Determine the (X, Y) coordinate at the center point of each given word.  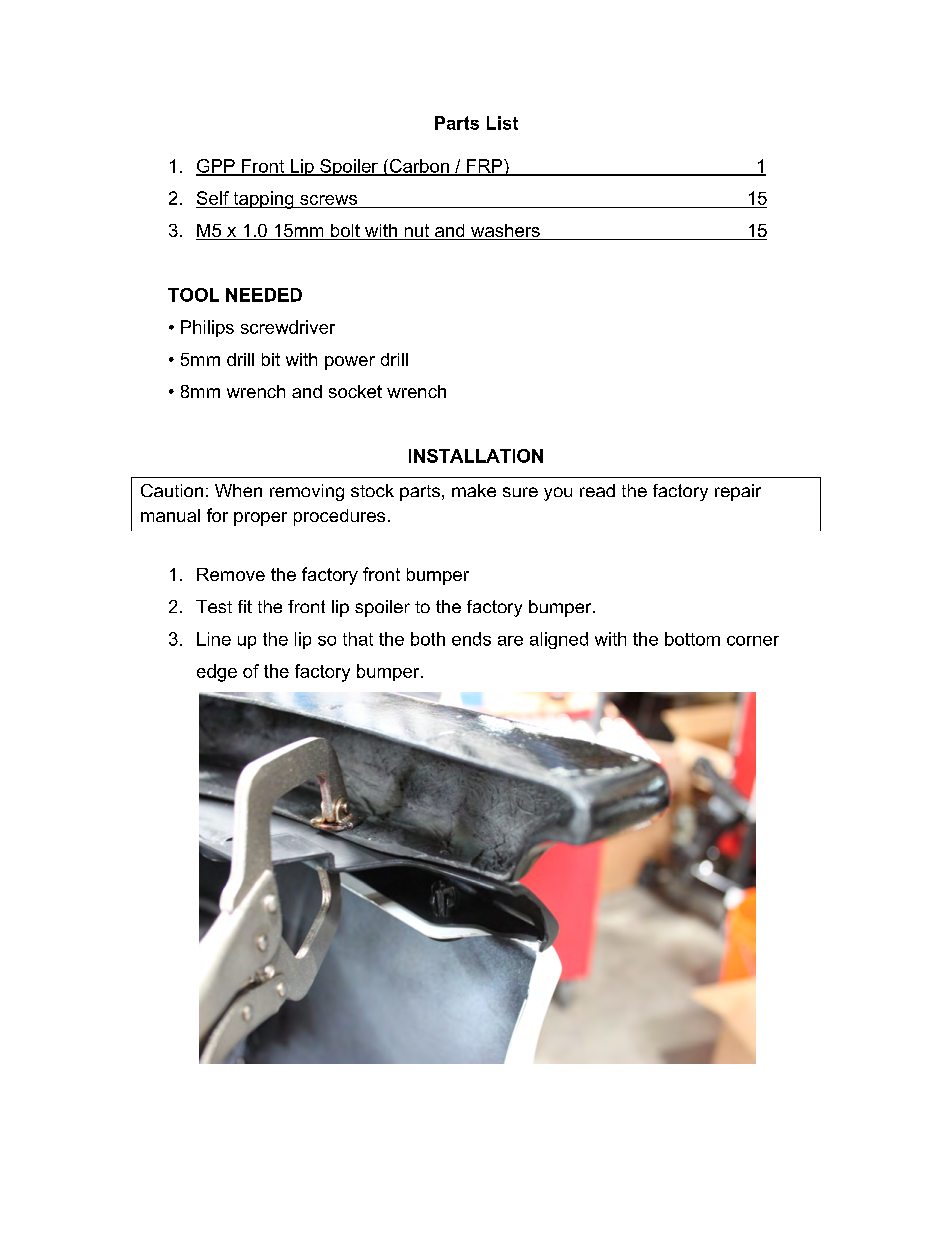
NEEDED (264, 295)
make (474, 490)
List (502, 123)
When (238, 490)
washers (505, 232)
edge (217, 673)
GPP (216, 167)
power (350, 363)
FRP (485, 167)
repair (738, 492)
